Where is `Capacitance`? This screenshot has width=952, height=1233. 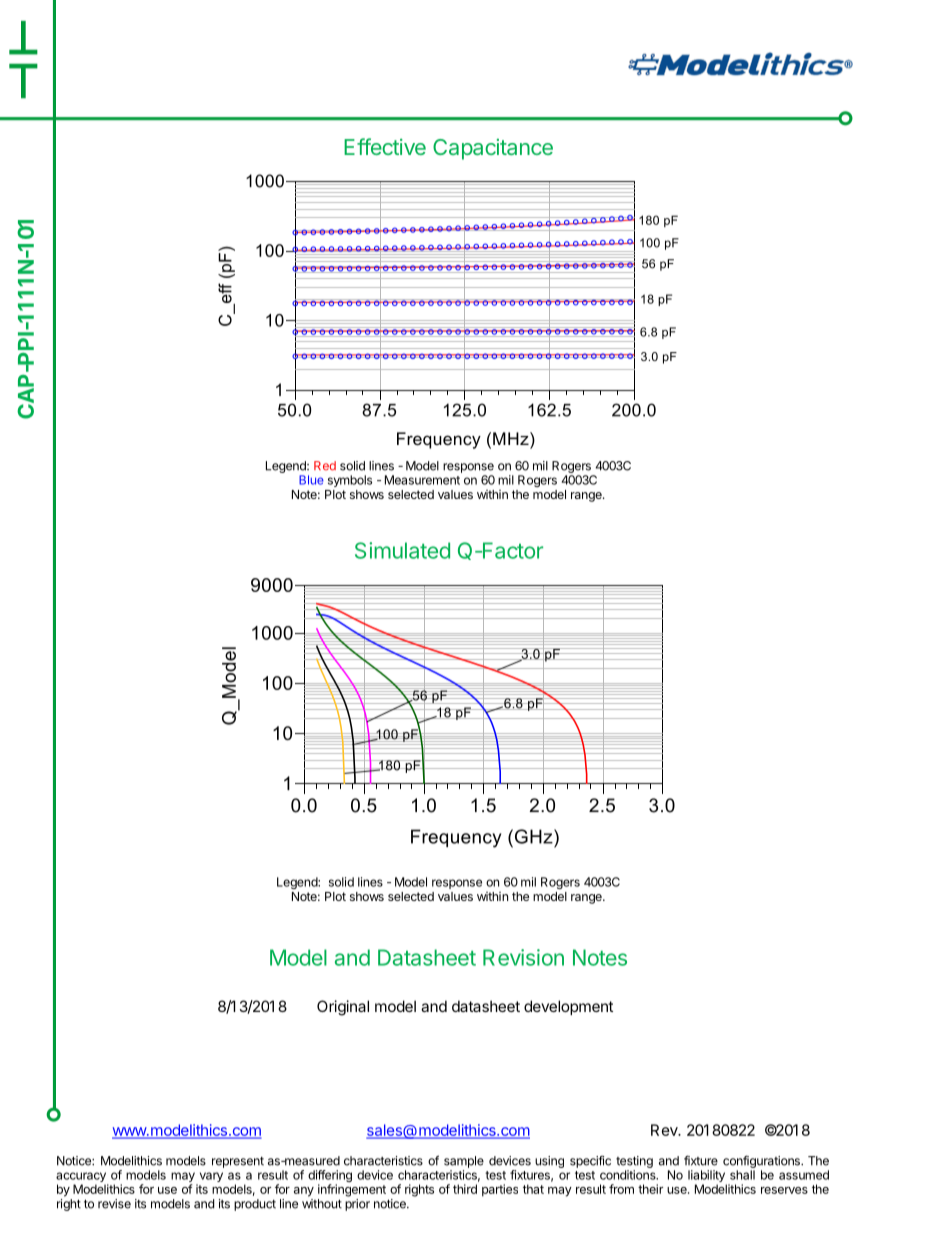 Capacitance is located at coordinates (493, 149).
